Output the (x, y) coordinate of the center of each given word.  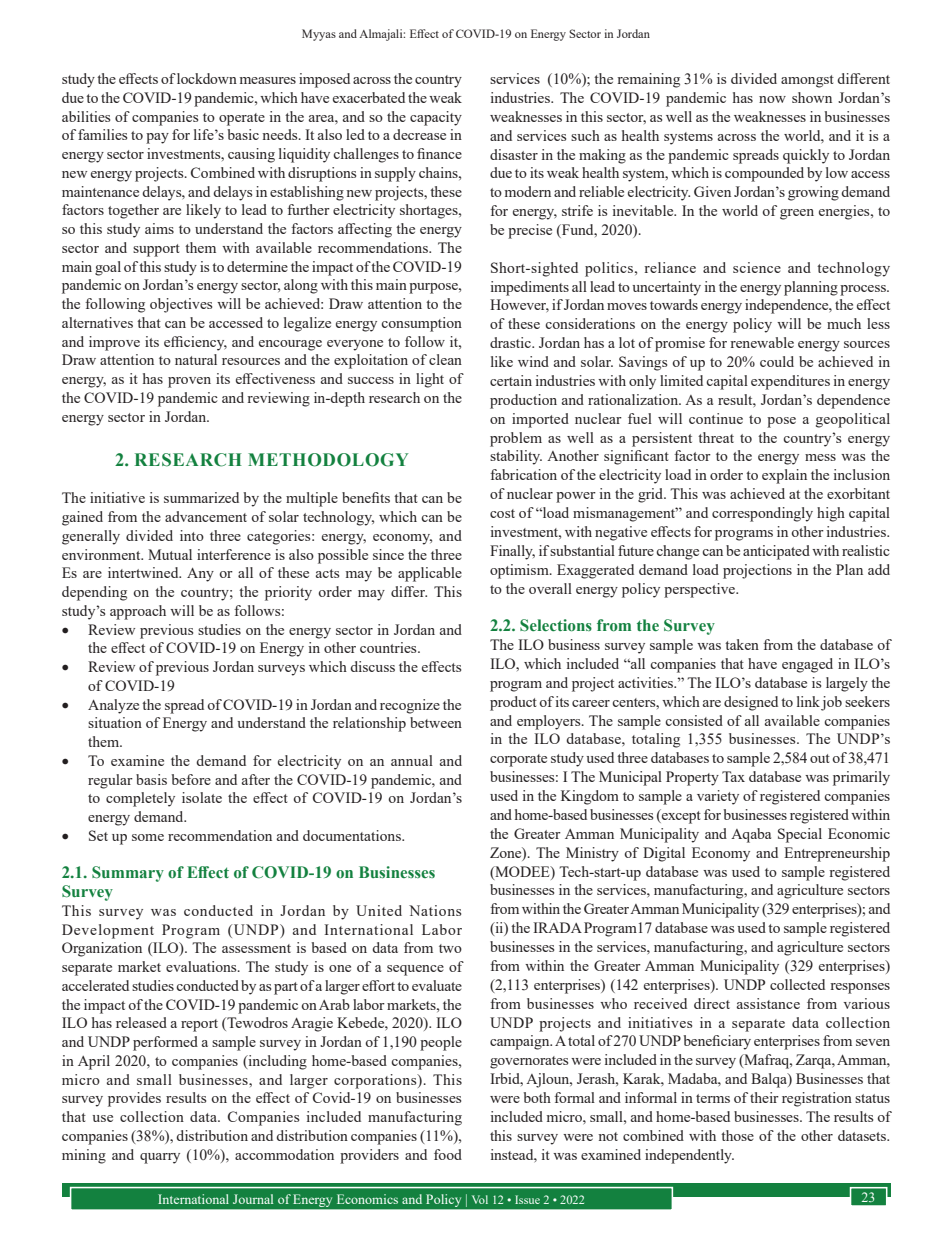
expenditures (790, 382)
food (448, 1154)
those (737, 1135)
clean (445, 359)
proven (189, 382)
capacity (436, 118)
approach (138, 612)
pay (157, 138)
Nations (435, 910)
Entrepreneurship (837, 854)
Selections (556, 625)
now (772, 99)
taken (742, 644)
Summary (128, 874)
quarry (160, 1158)
